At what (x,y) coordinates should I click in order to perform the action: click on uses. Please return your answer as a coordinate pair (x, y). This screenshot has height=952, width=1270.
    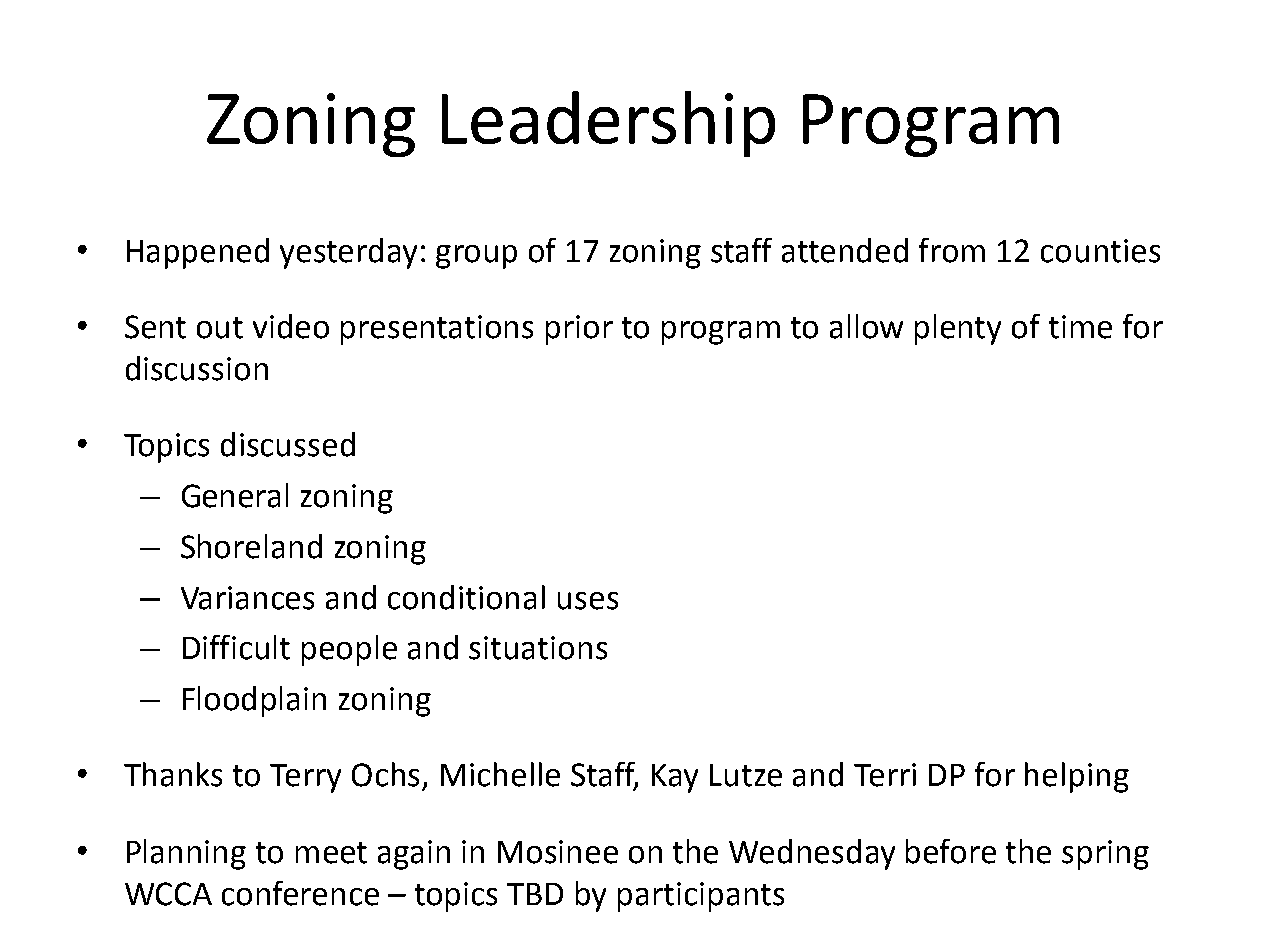
    Looking at the image, I should click on (588, 601).
